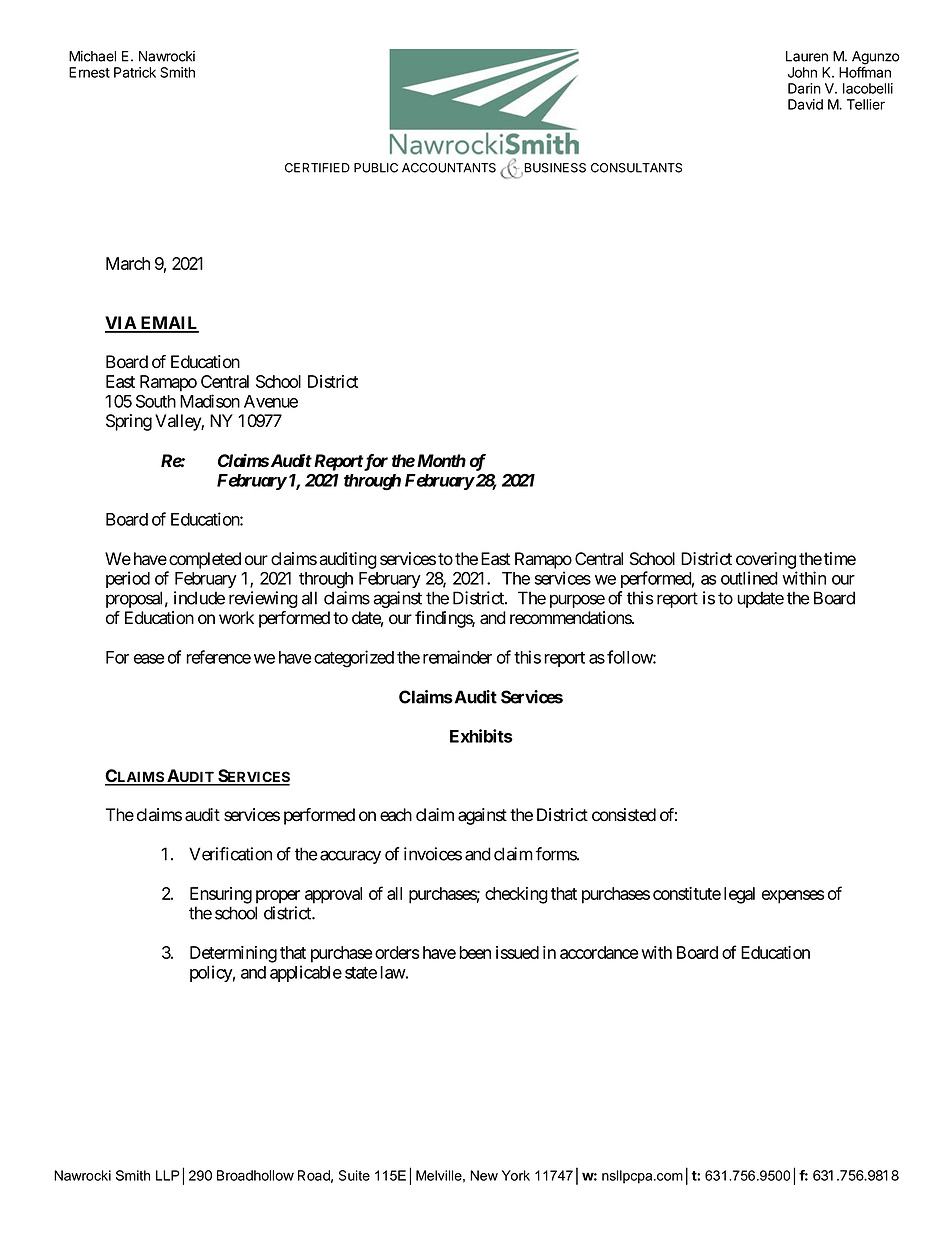 This image has height=1233, width=952. I want to click on Darin, so click(804, 88).
